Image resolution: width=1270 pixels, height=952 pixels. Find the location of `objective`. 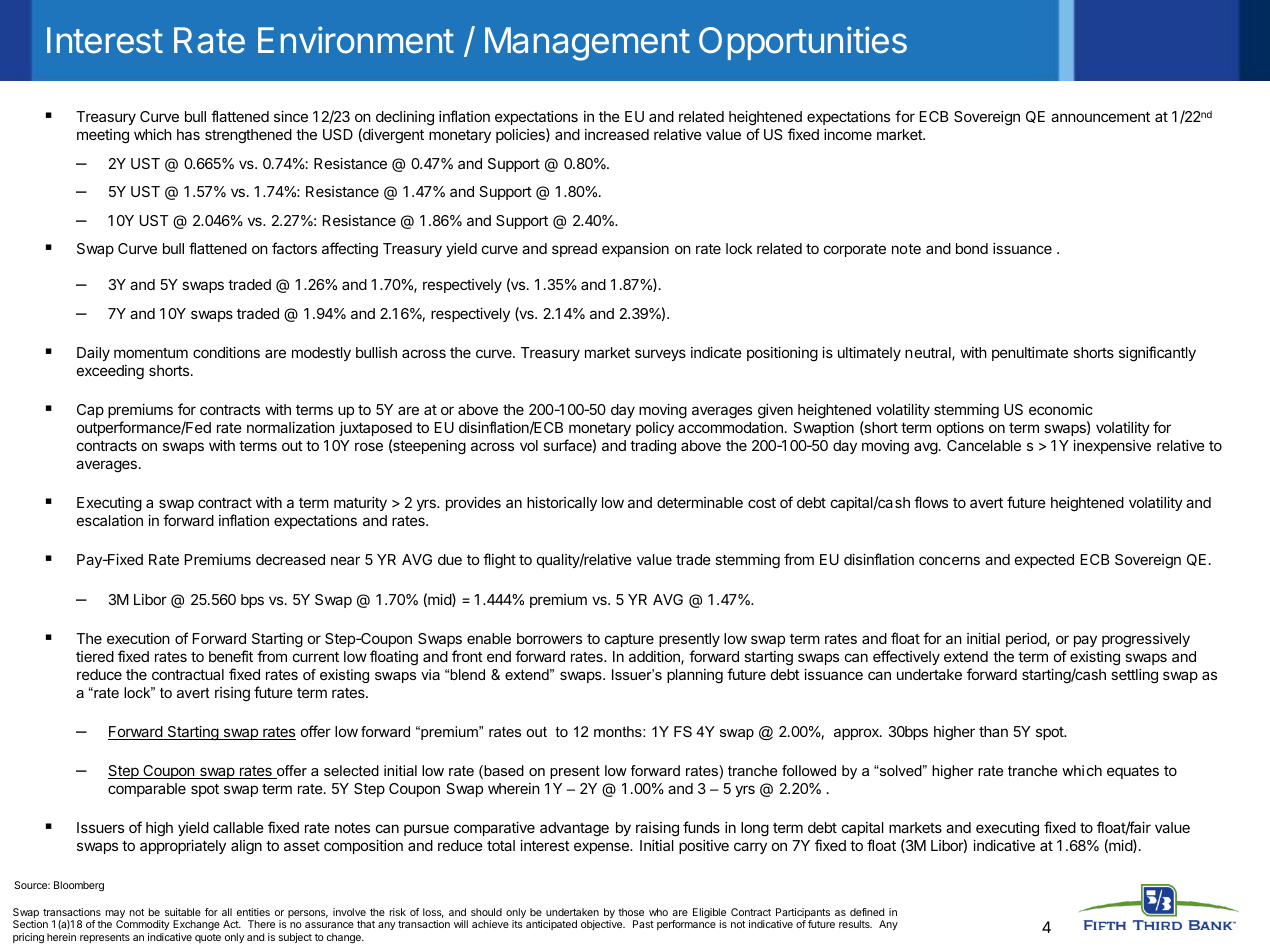

objective is located at coordinates (603, 925).
